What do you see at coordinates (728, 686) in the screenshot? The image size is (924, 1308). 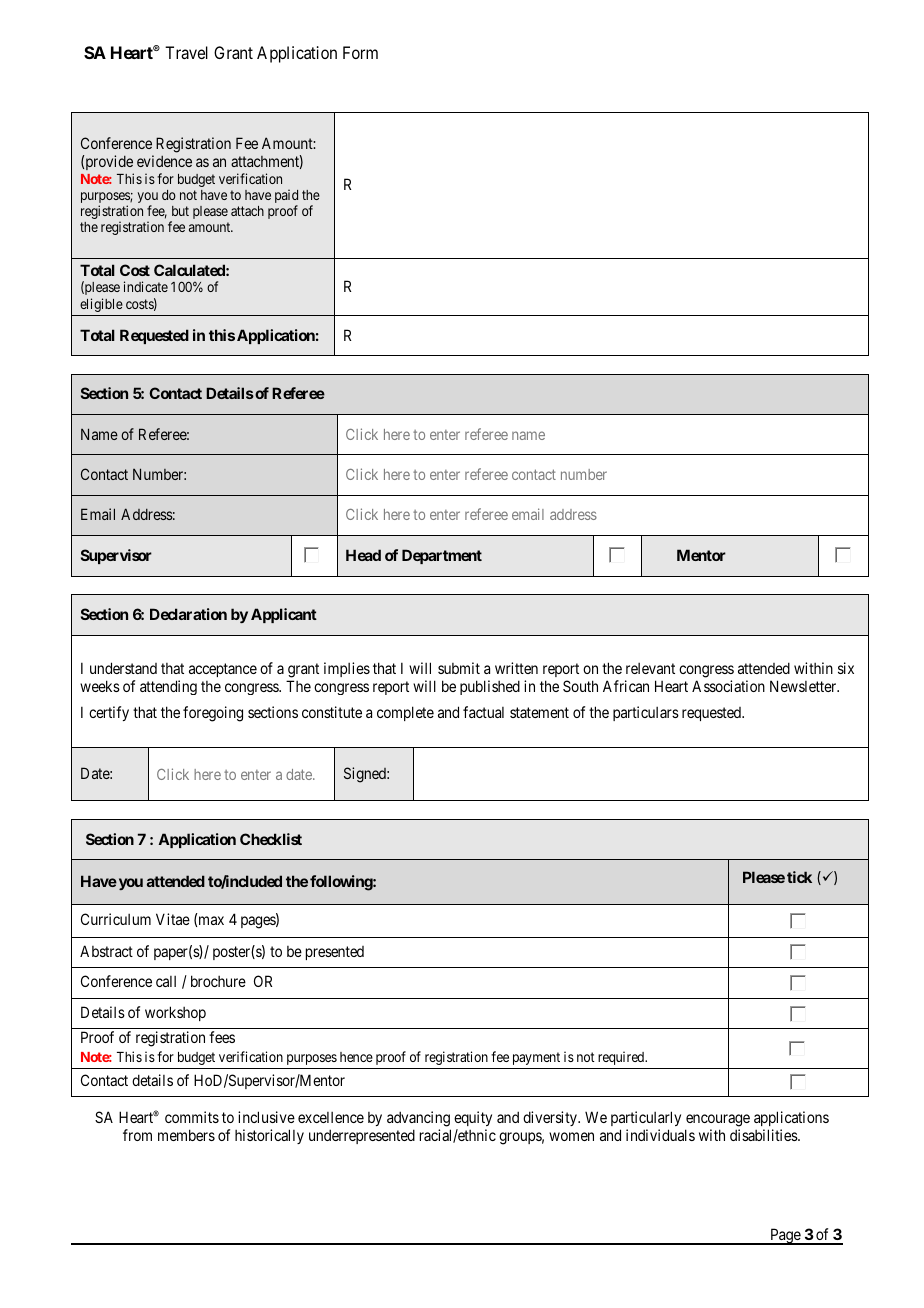 I see `Association` at bounding box center [728, 686].
